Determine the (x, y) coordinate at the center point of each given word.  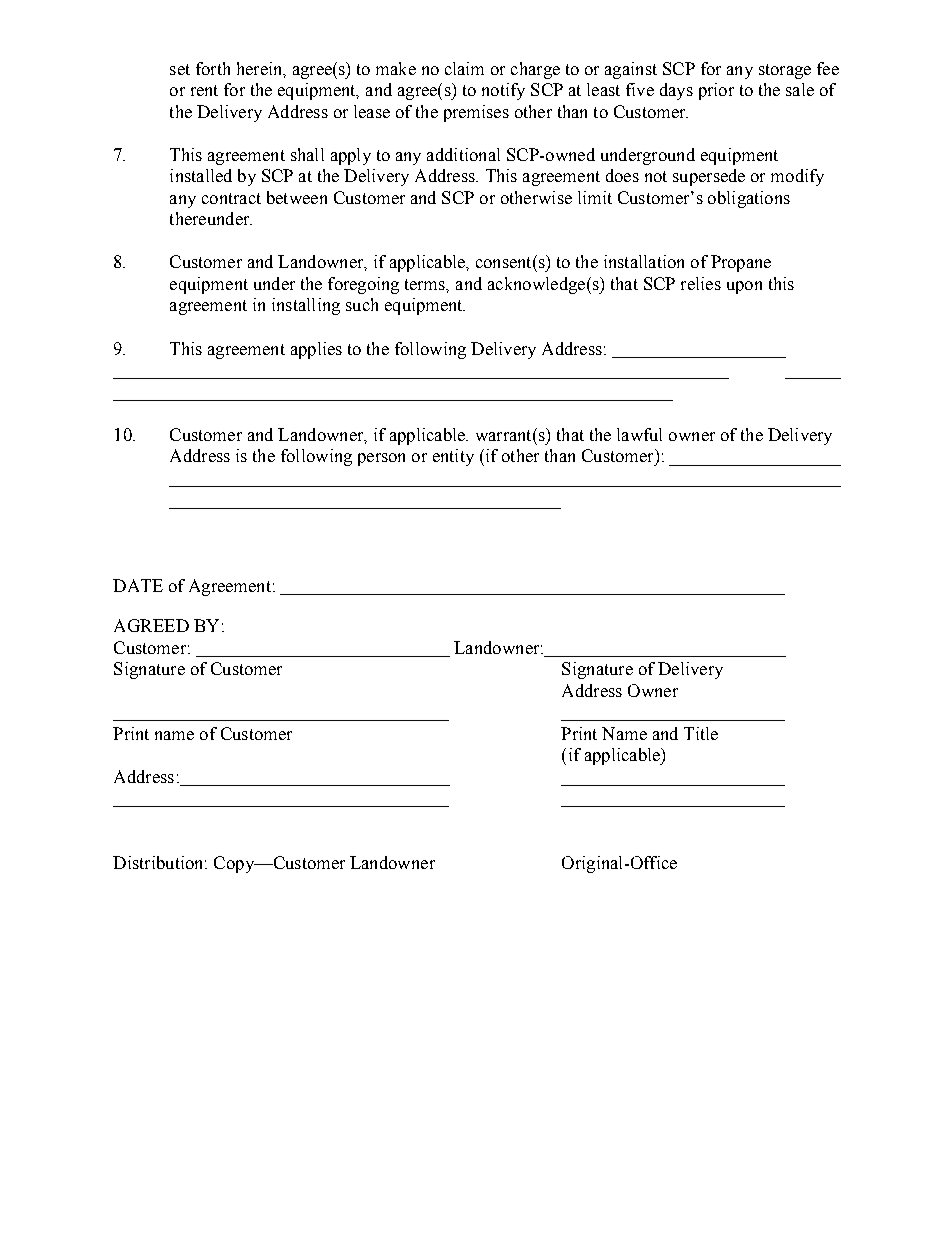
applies (316, 350)
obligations (749, 199)
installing (306, 306)
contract (231, 198)
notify (503, 91)
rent (204, 90)
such (362, 304)
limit (595, 197)
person (381, 459)
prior (716, 91)
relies (701, 283)
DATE (138, 585)
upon (744, 287)
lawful (639, 434)
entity (453, 457)
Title (701, 733)
